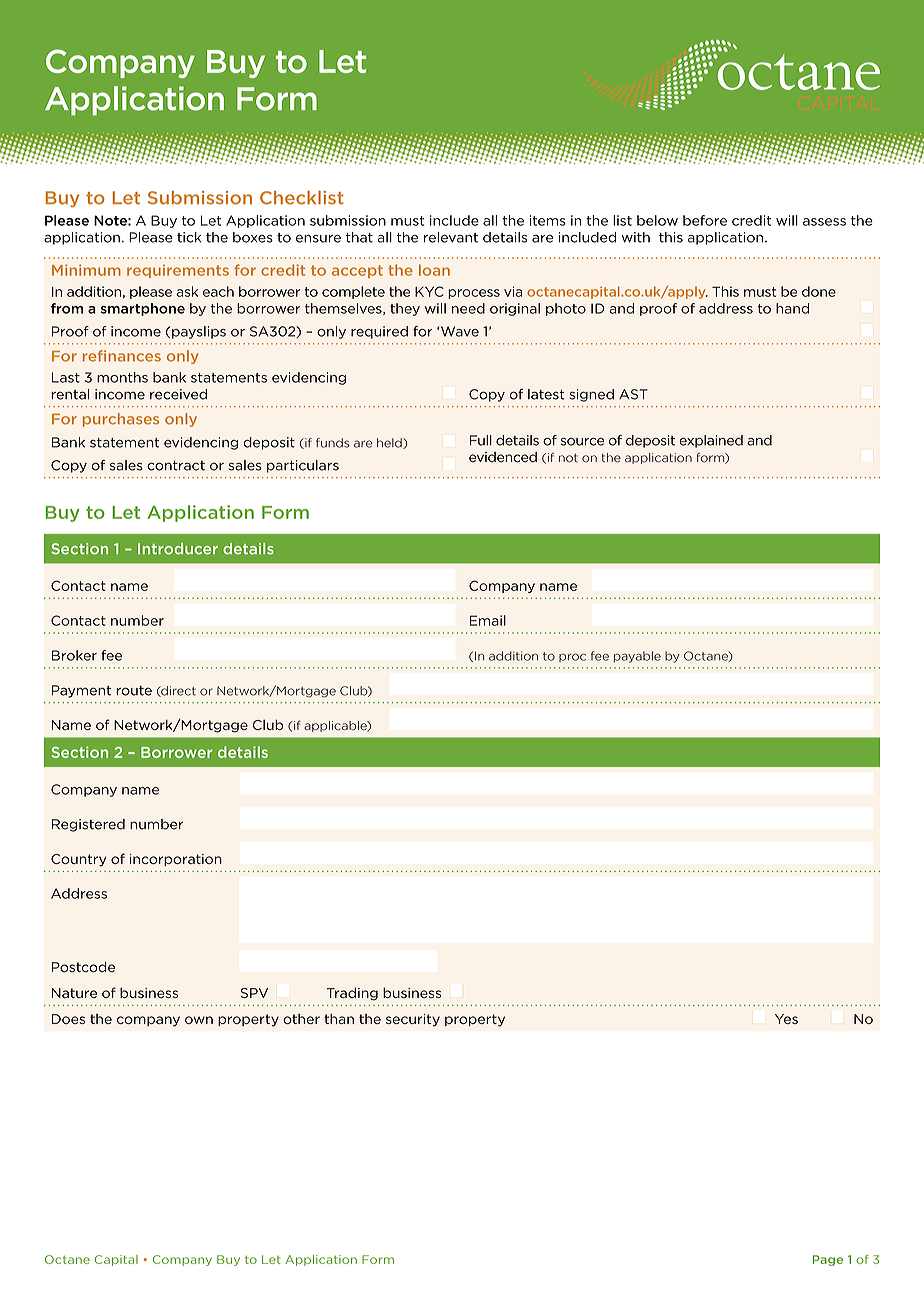  What do you see at coordinates (705, 220) in the page?
I see `before` at bounding box center [705, 220].
